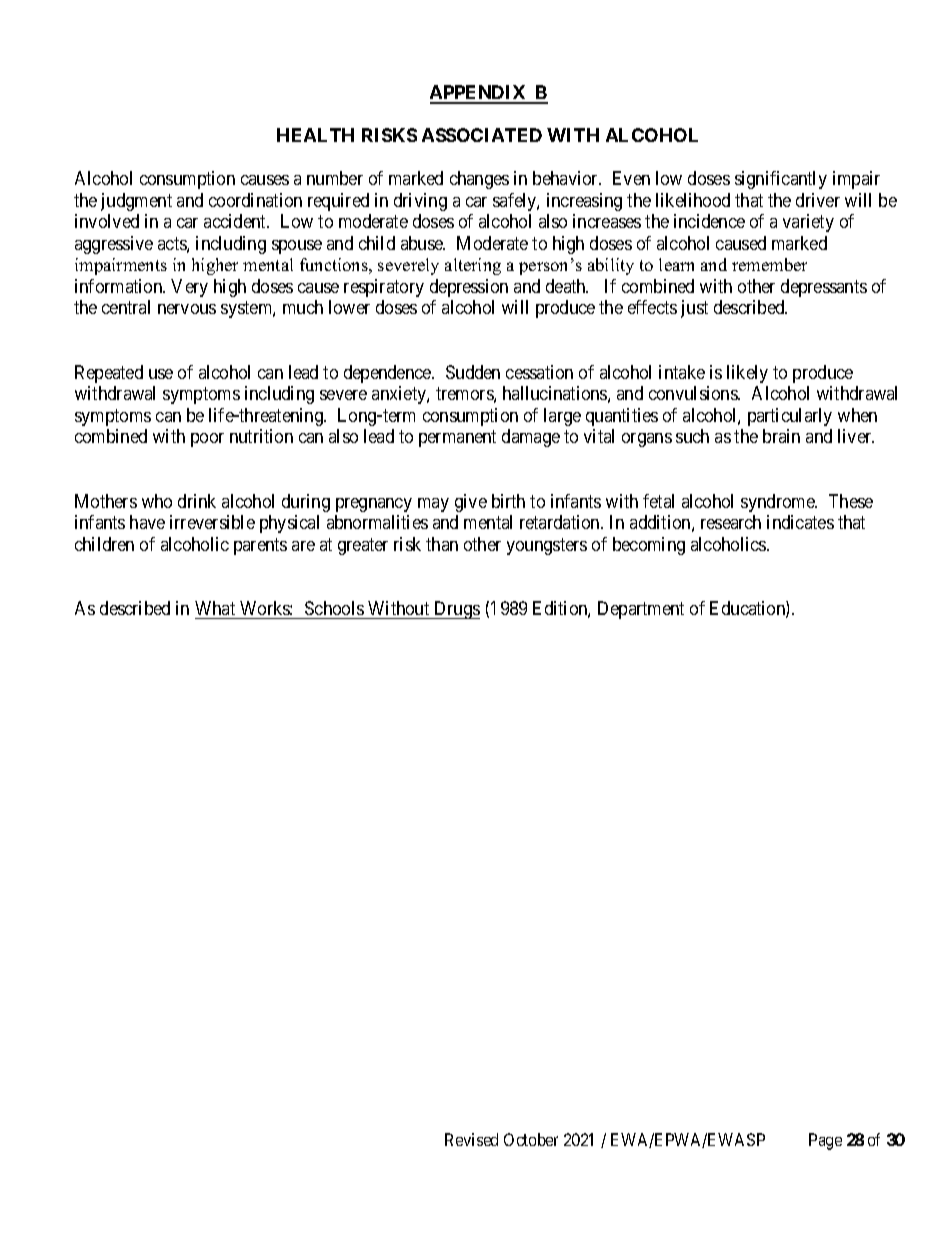 The width and height of the screenshot is (952, 1233). What do you see at coordinates (334, 608) in the screenshot?
I see `Schools` at bounding box center [334, 608].
